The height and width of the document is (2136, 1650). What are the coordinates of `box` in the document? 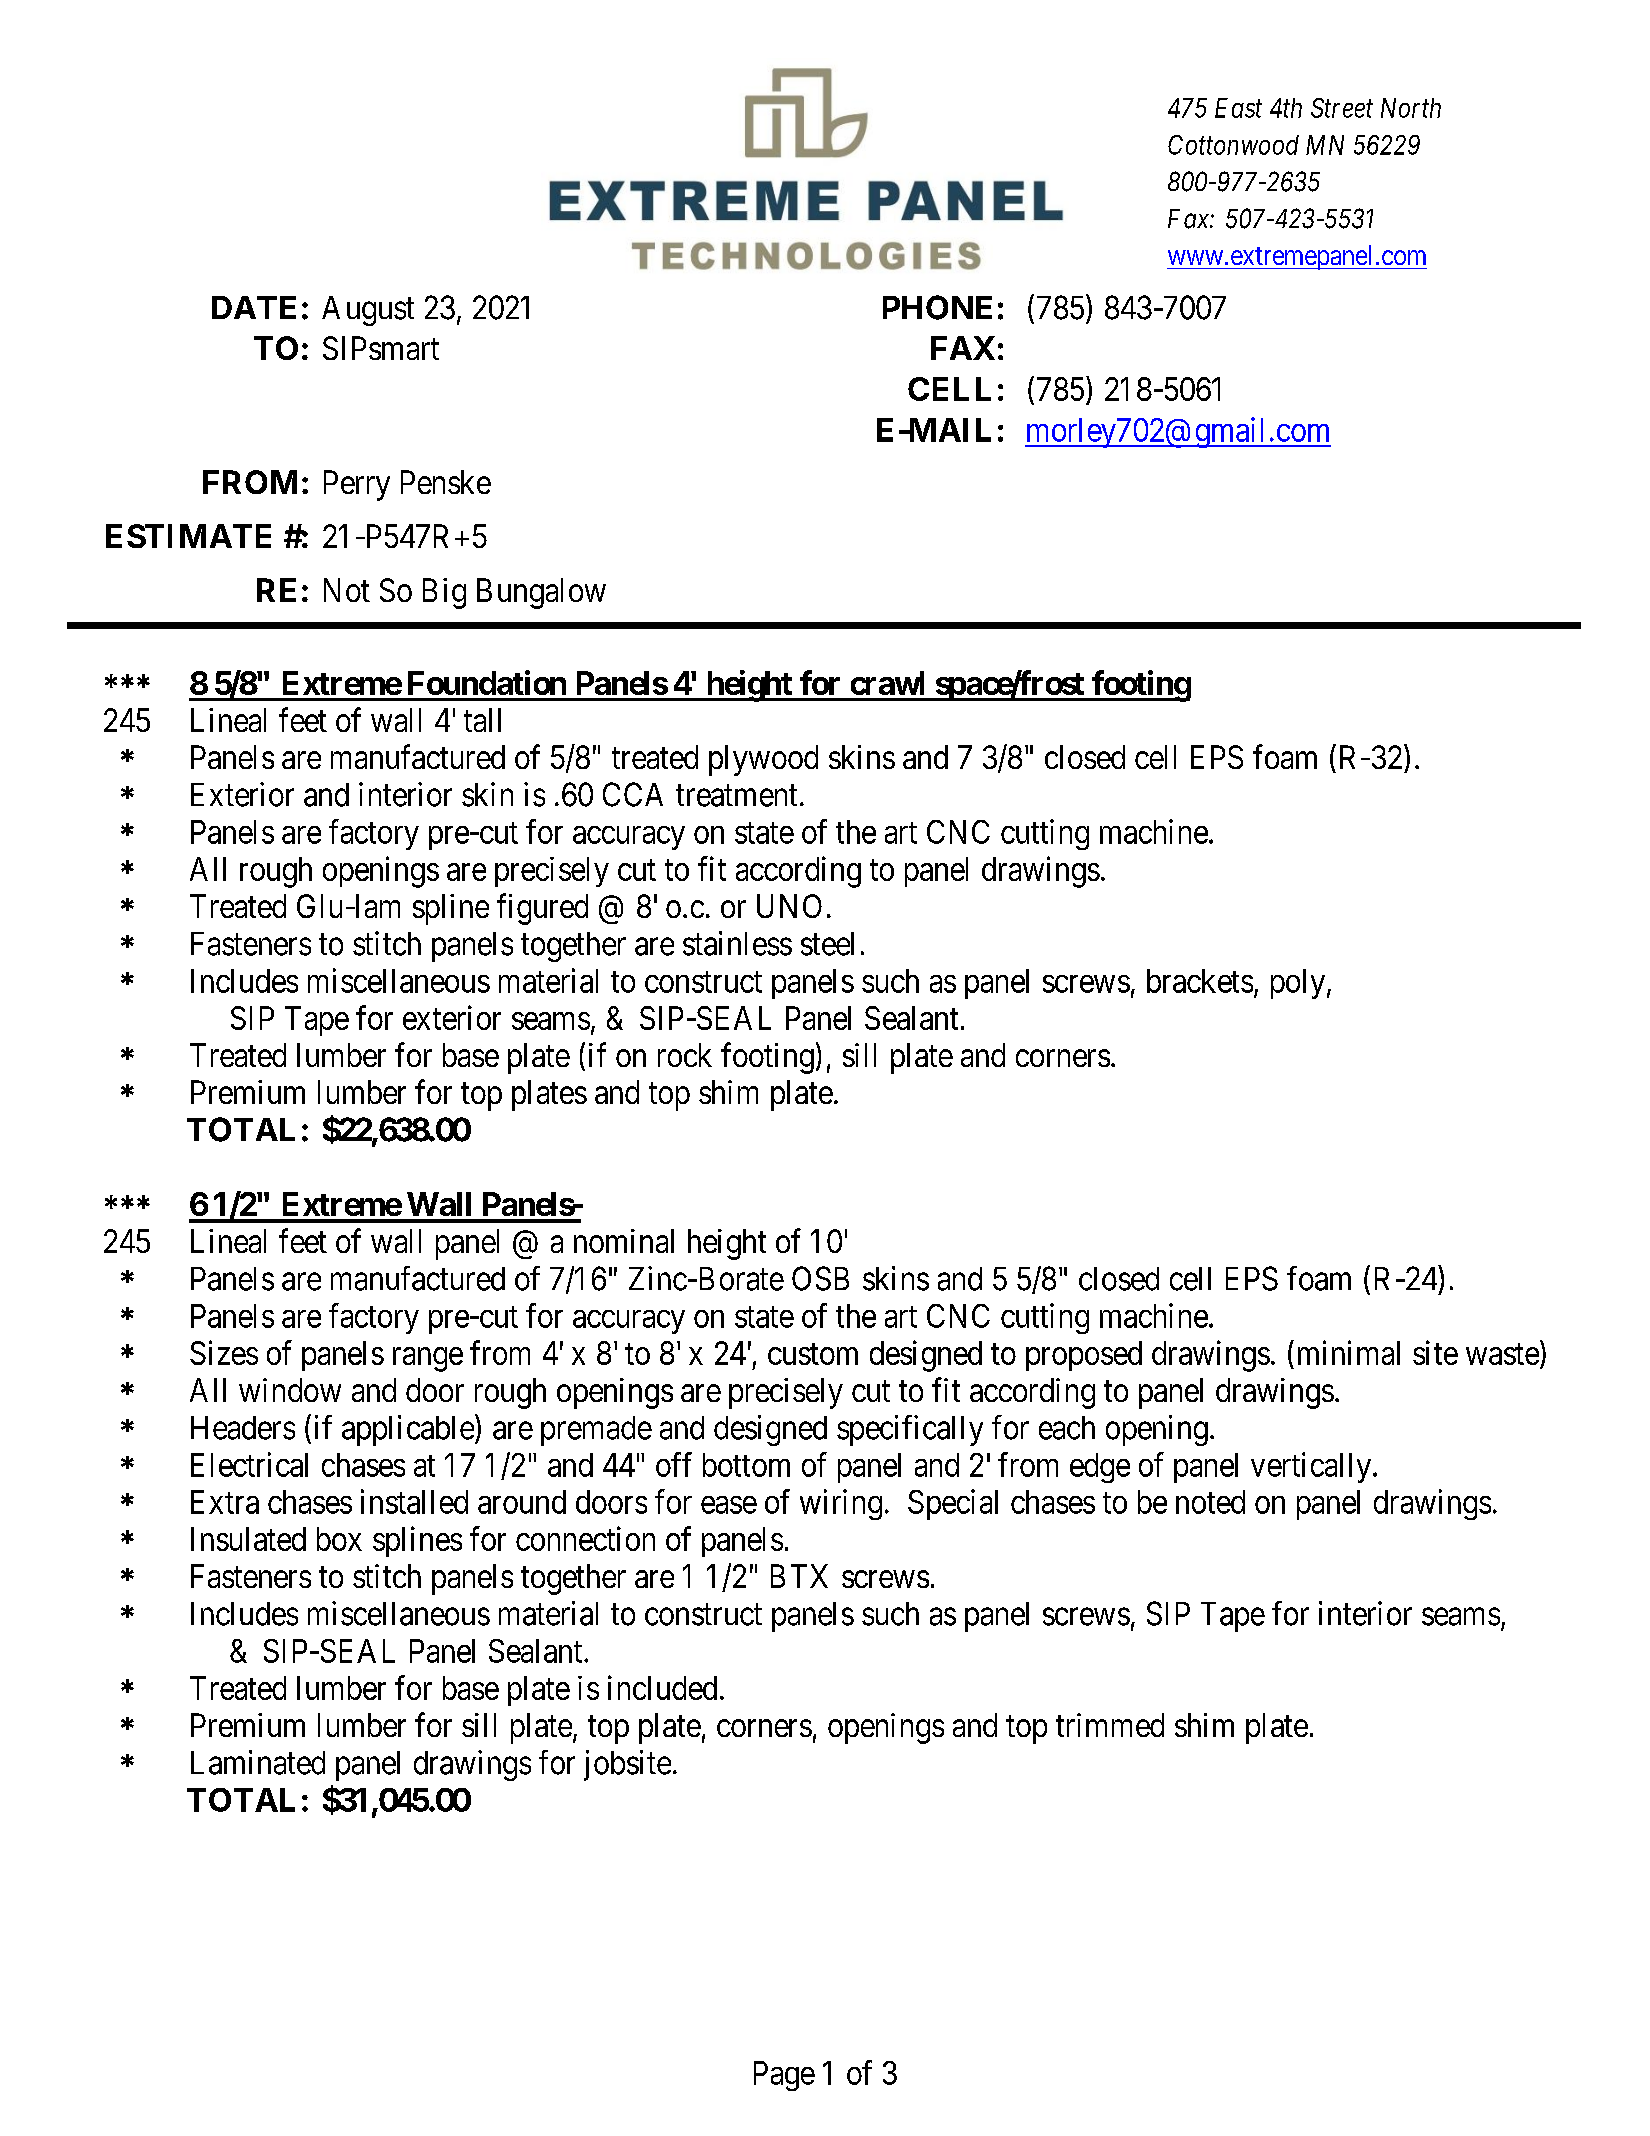 It's located at (339, 1539).
